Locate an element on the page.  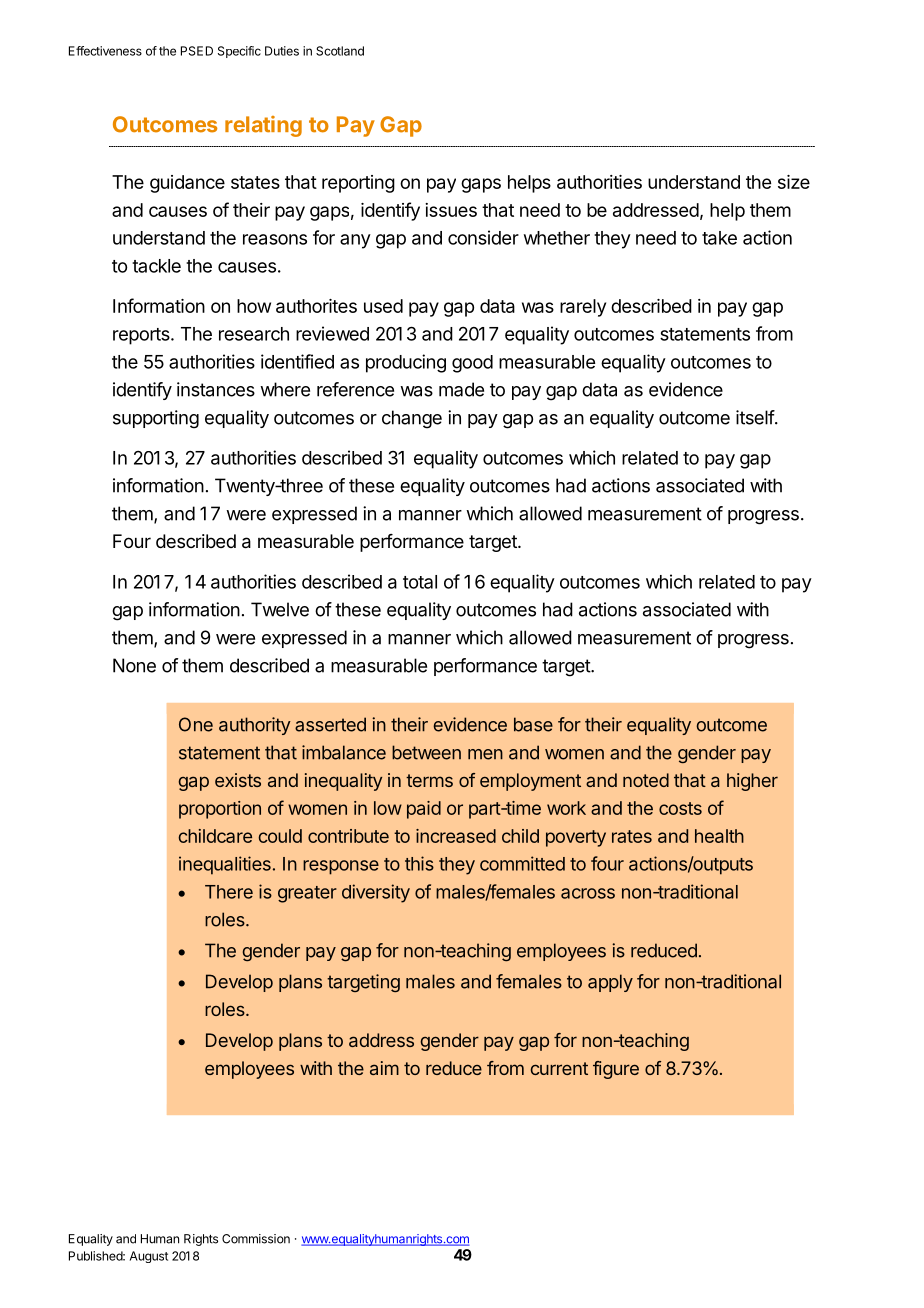
higher is located at coordinates (752, 782).
